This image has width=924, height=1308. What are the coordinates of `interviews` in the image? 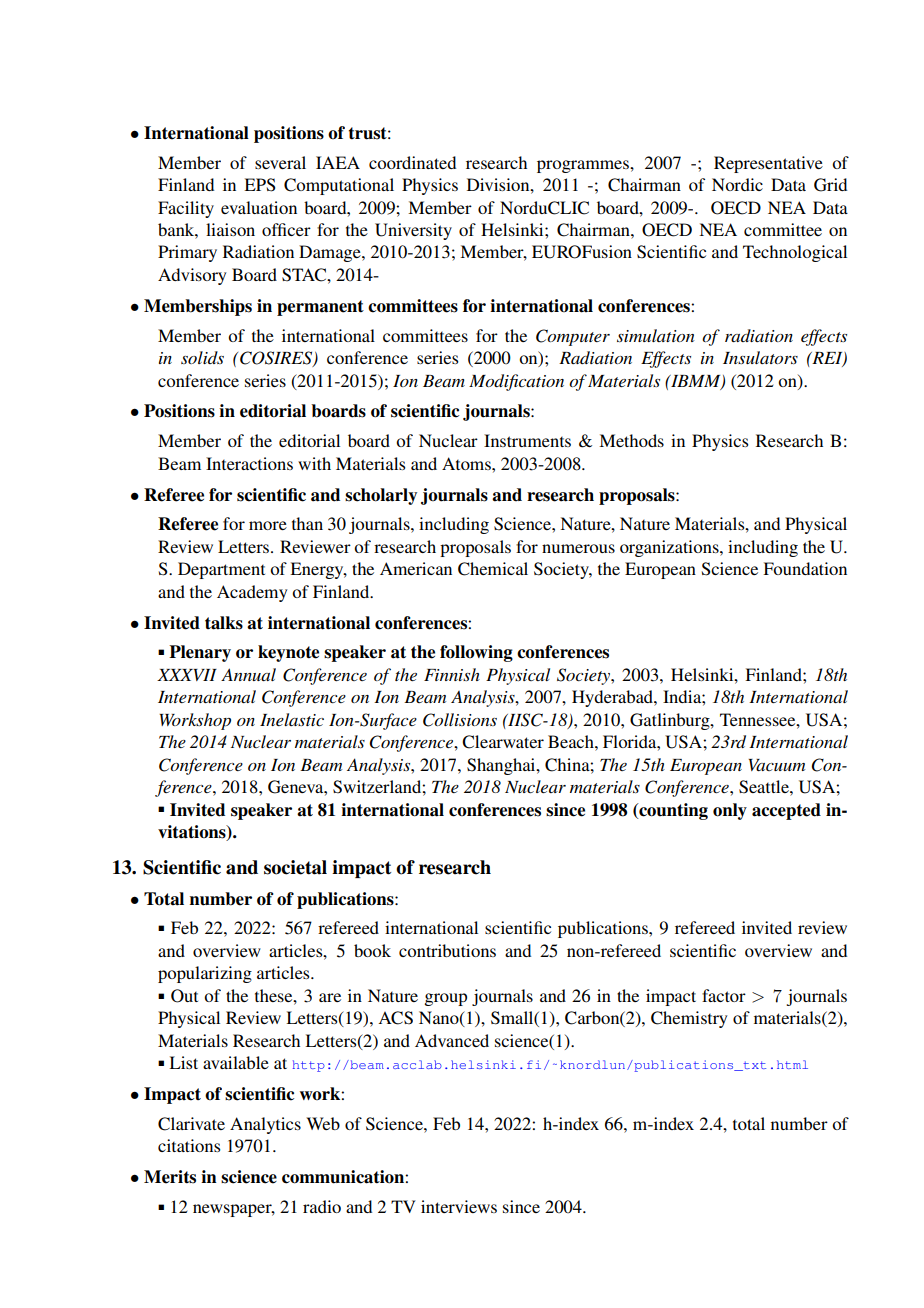 It's located at (459, 1206).
